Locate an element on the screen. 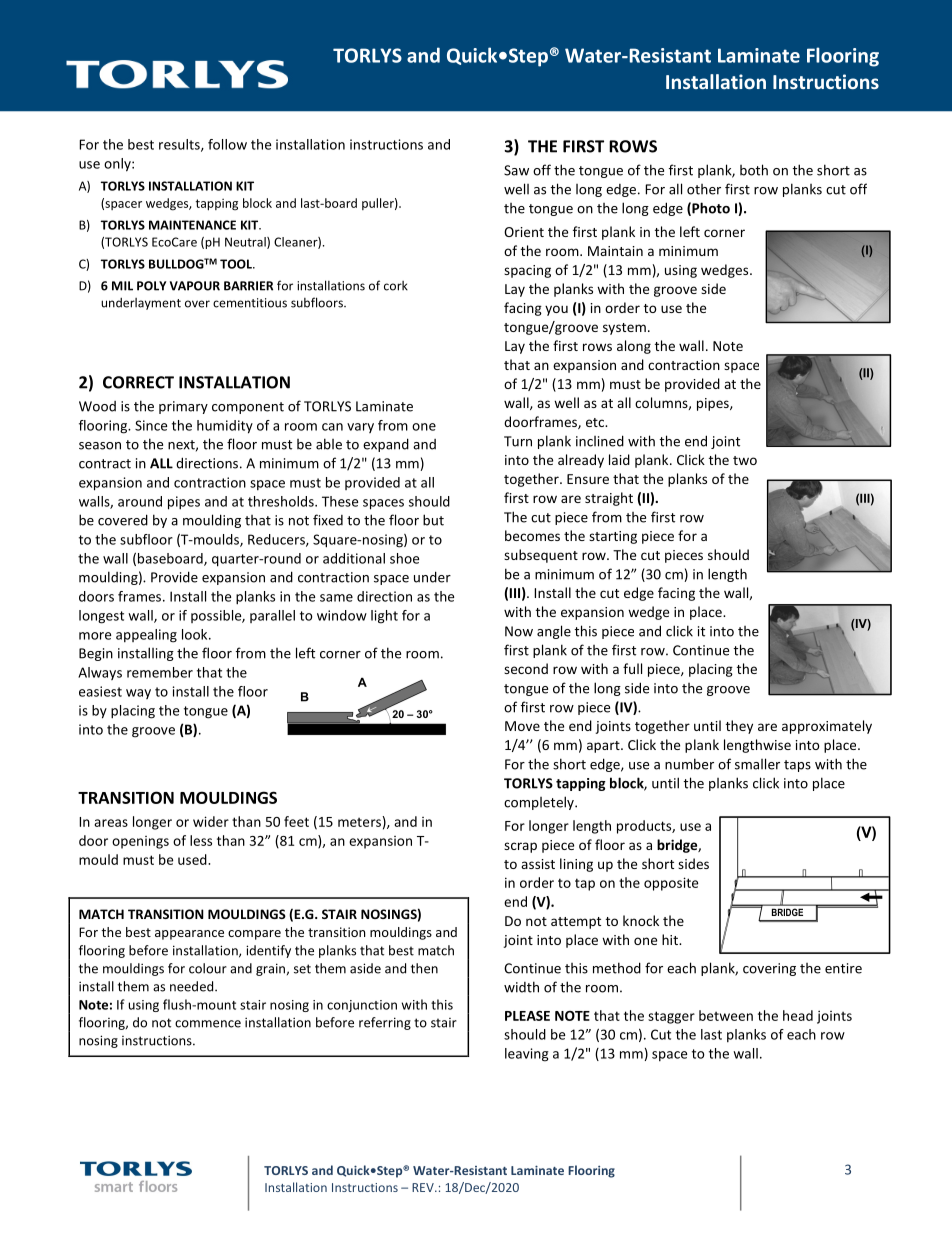 The height and width of the screenshot is (1233, 952). then is located at coordinates (424, 968).
